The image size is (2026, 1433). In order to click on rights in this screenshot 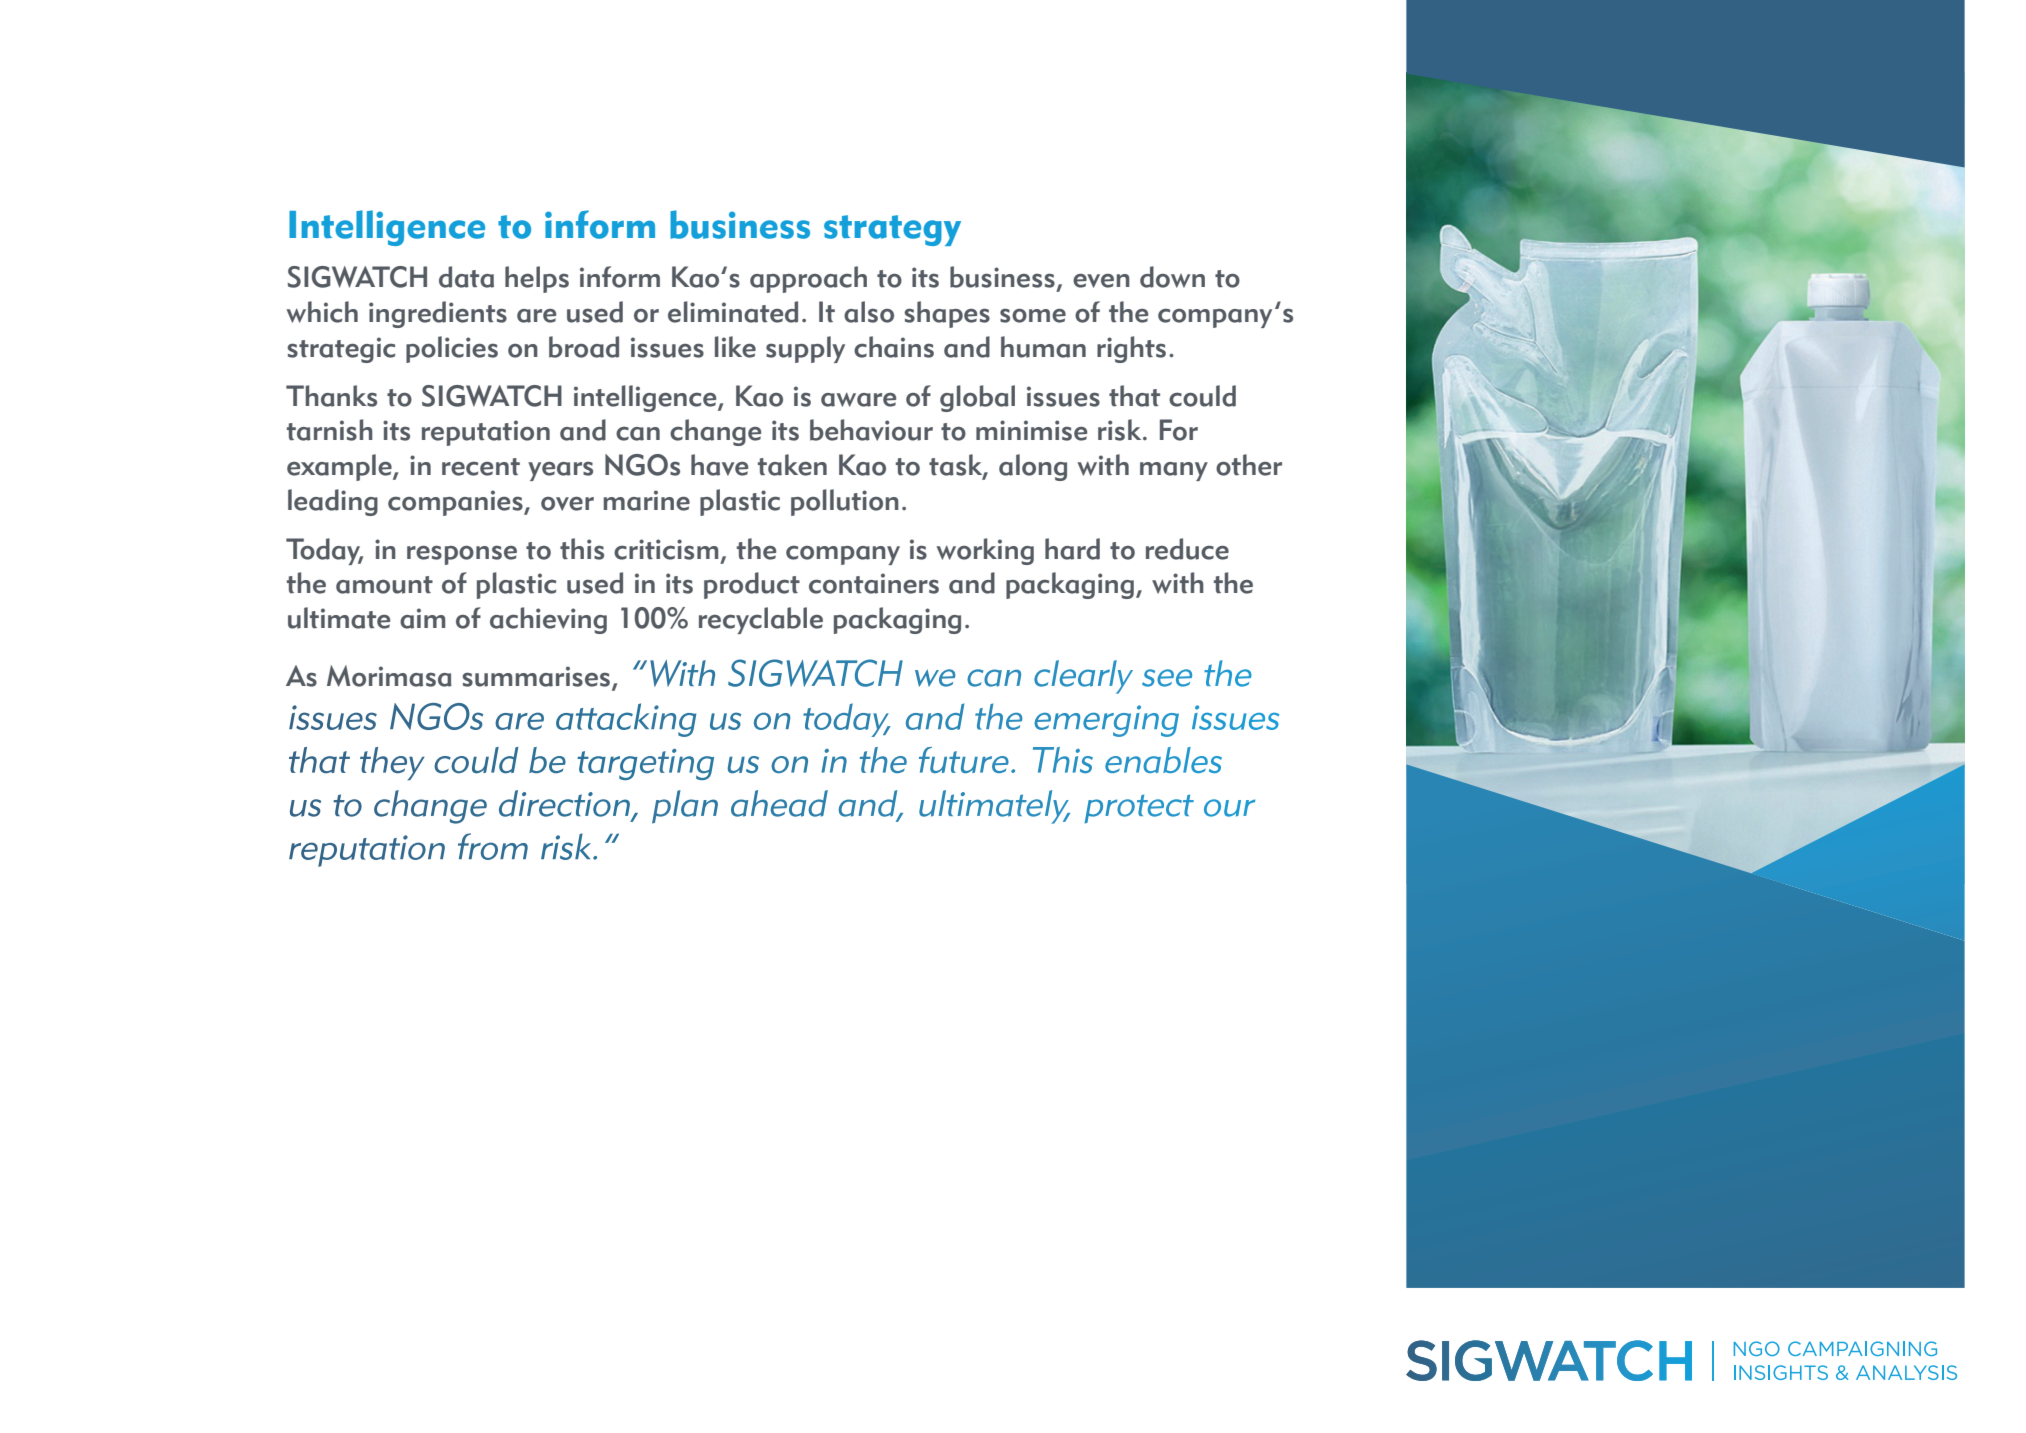, I will do `click(1131, 349)`.
